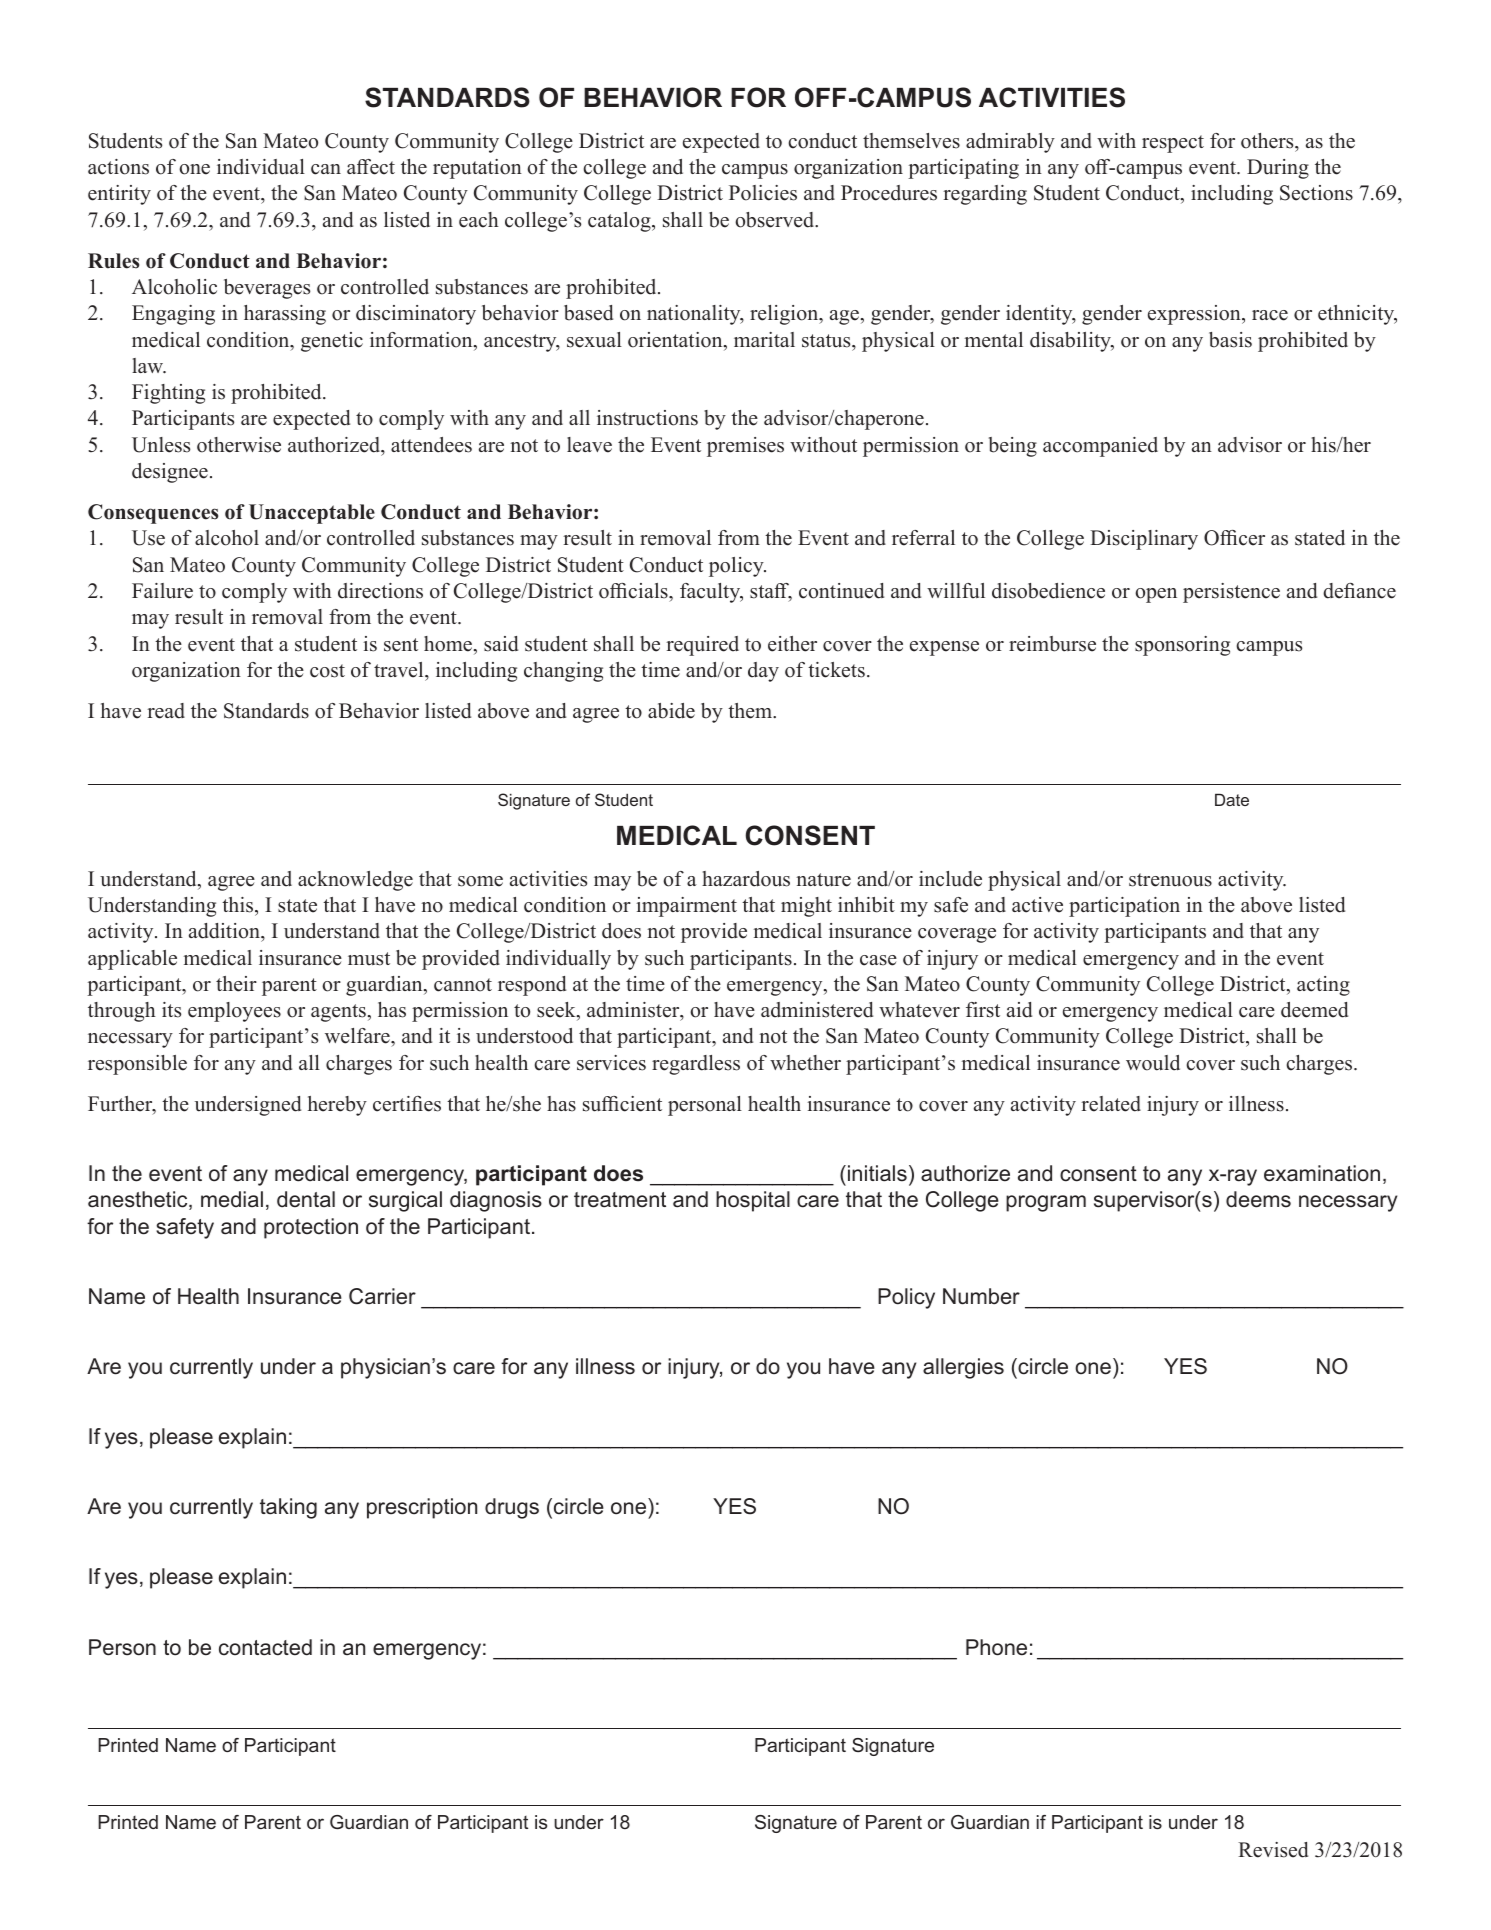  I want to click on affect, so click(371, 167).
